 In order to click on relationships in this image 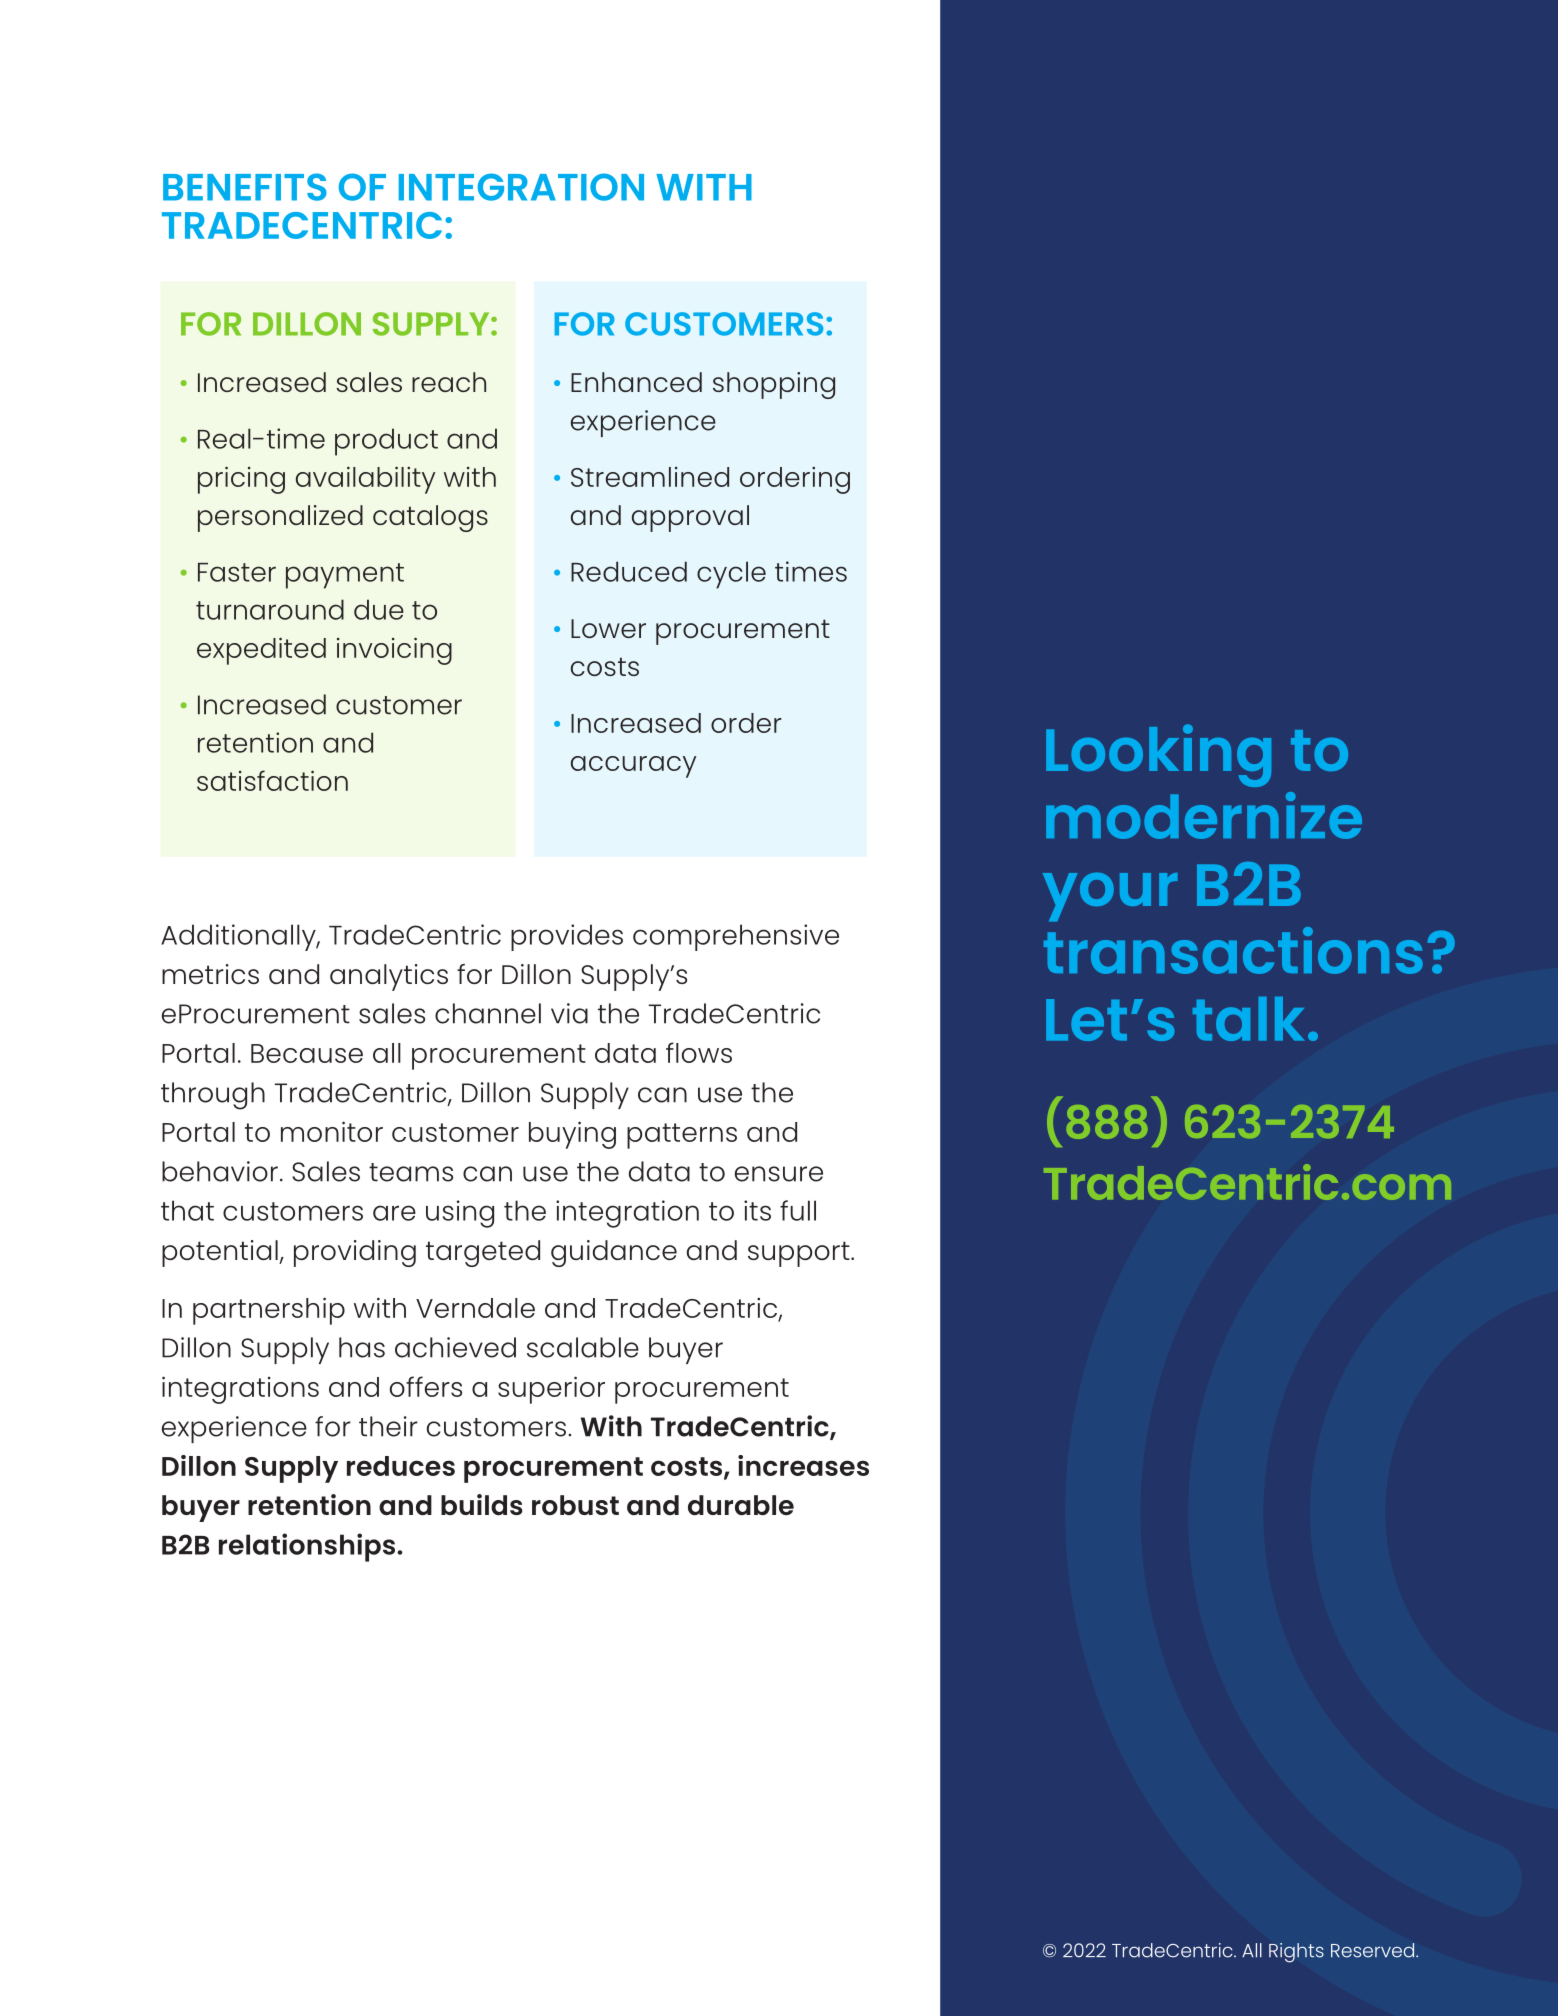, I will do `click(308, 1547)`.
